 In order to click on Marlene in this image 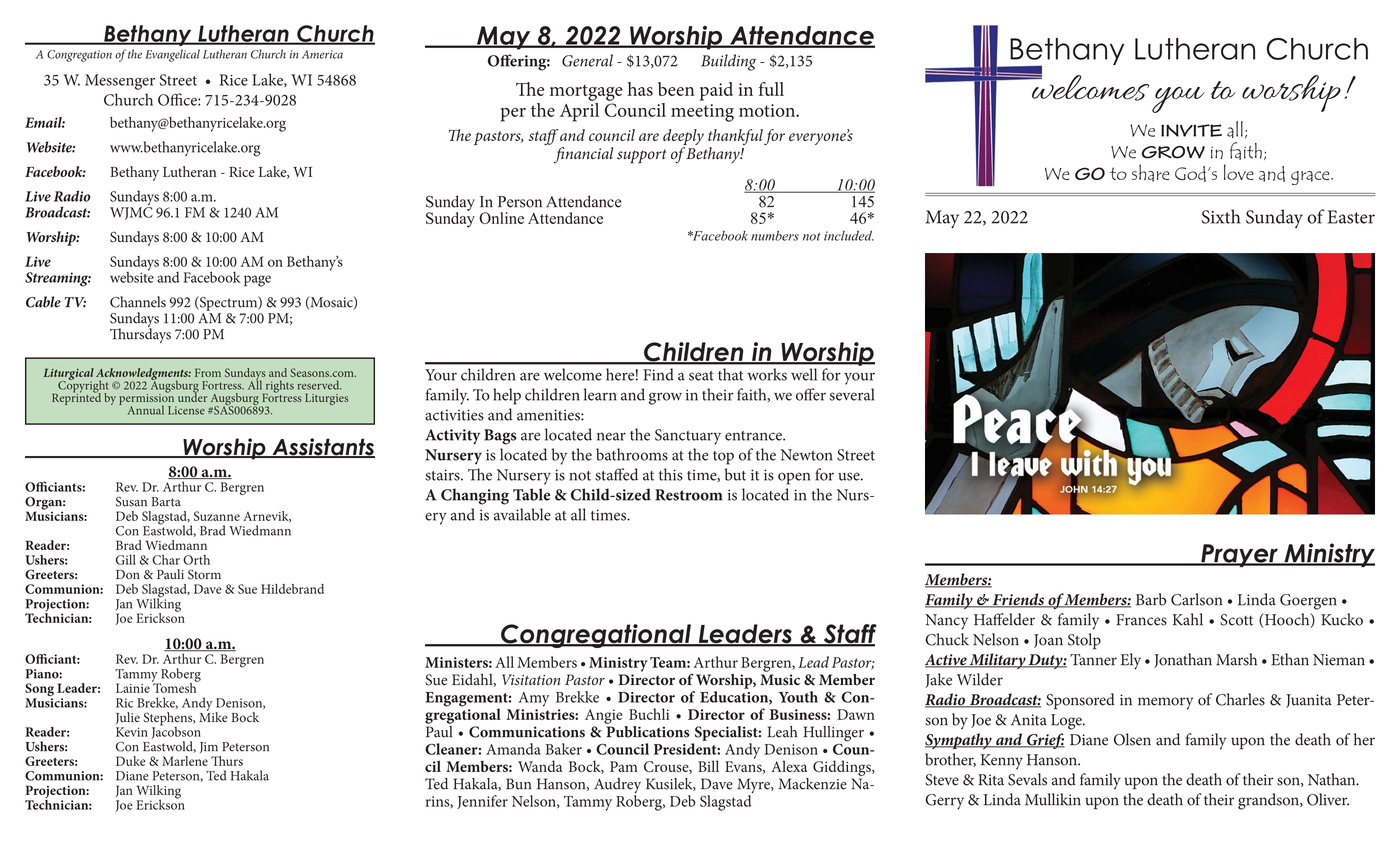, I will do `click(185, 761)`.
